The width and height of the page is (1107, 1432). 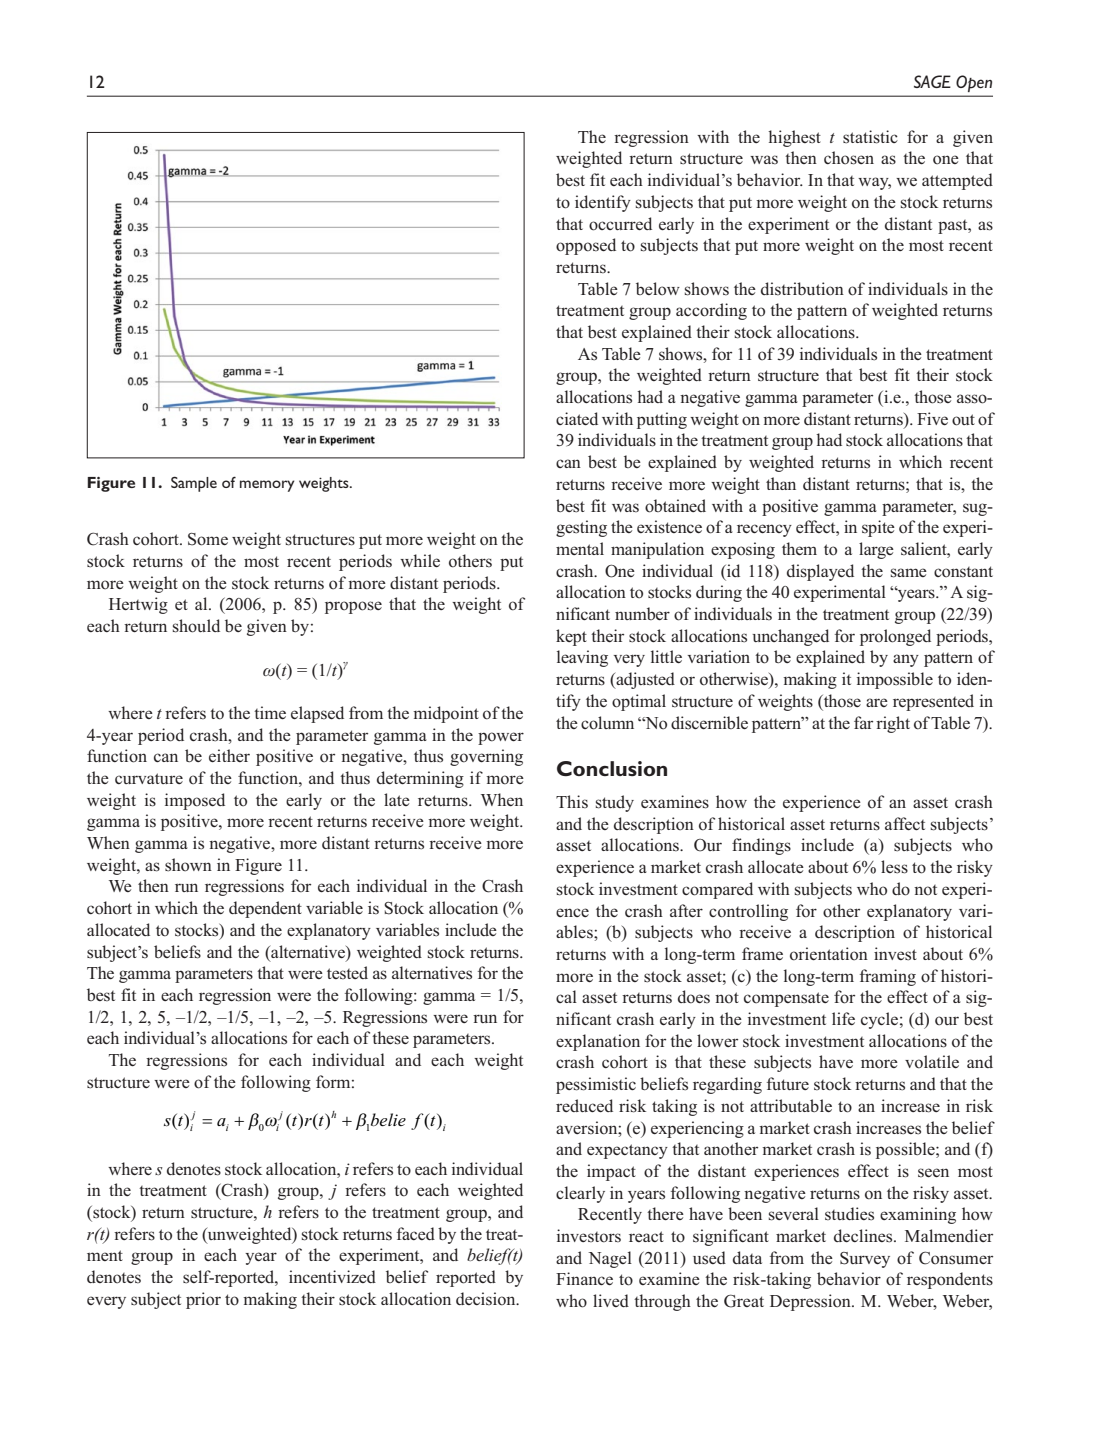 I want to click on memory, so click(x=267, y=486).
